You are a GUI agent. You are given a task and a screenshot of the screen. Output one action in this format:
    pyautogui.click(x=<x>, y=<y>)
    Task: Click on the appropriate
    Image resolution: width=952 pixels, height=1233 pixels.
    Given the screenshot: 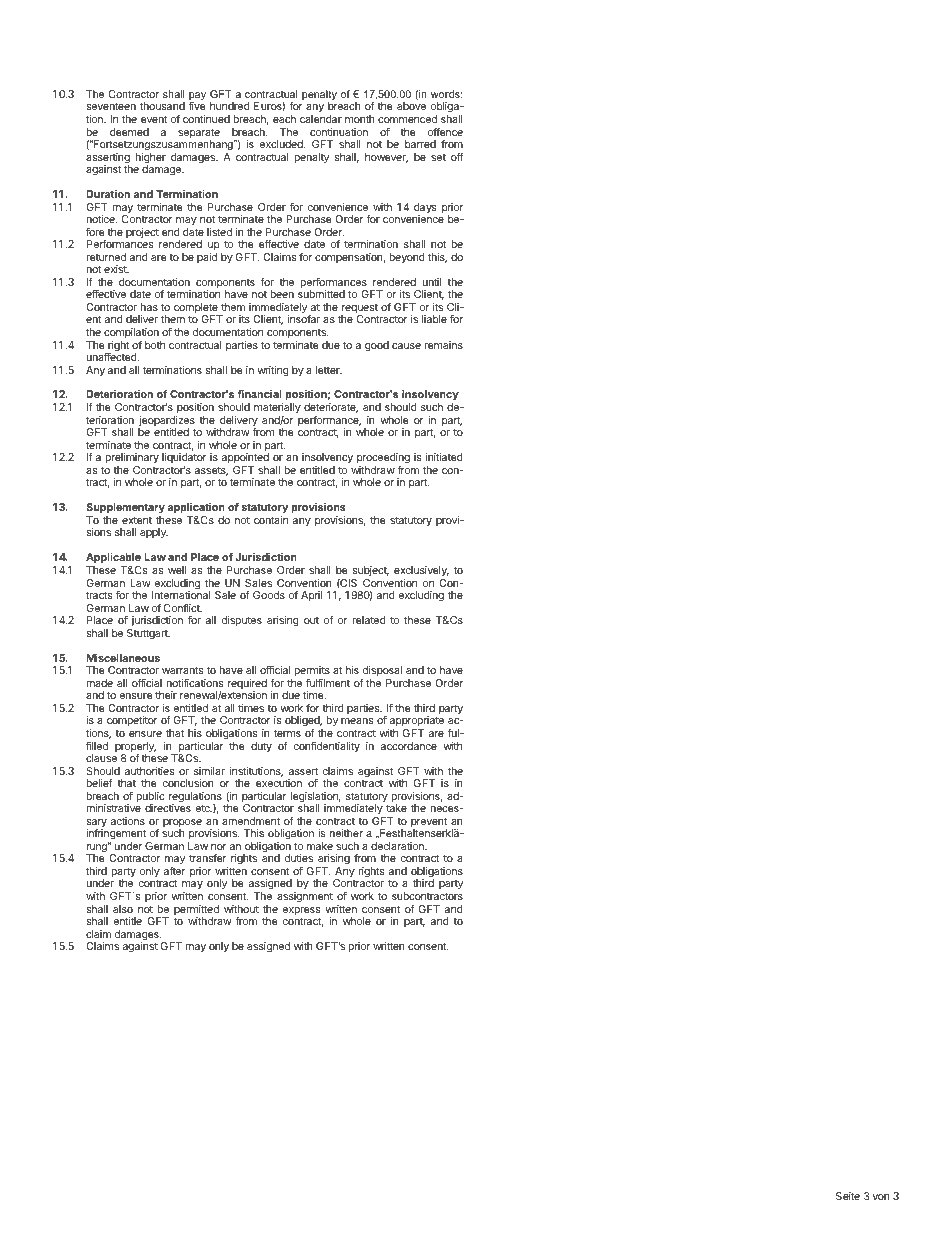 What is the action you would take?
    pyautogui.click(x=415, y=723)
